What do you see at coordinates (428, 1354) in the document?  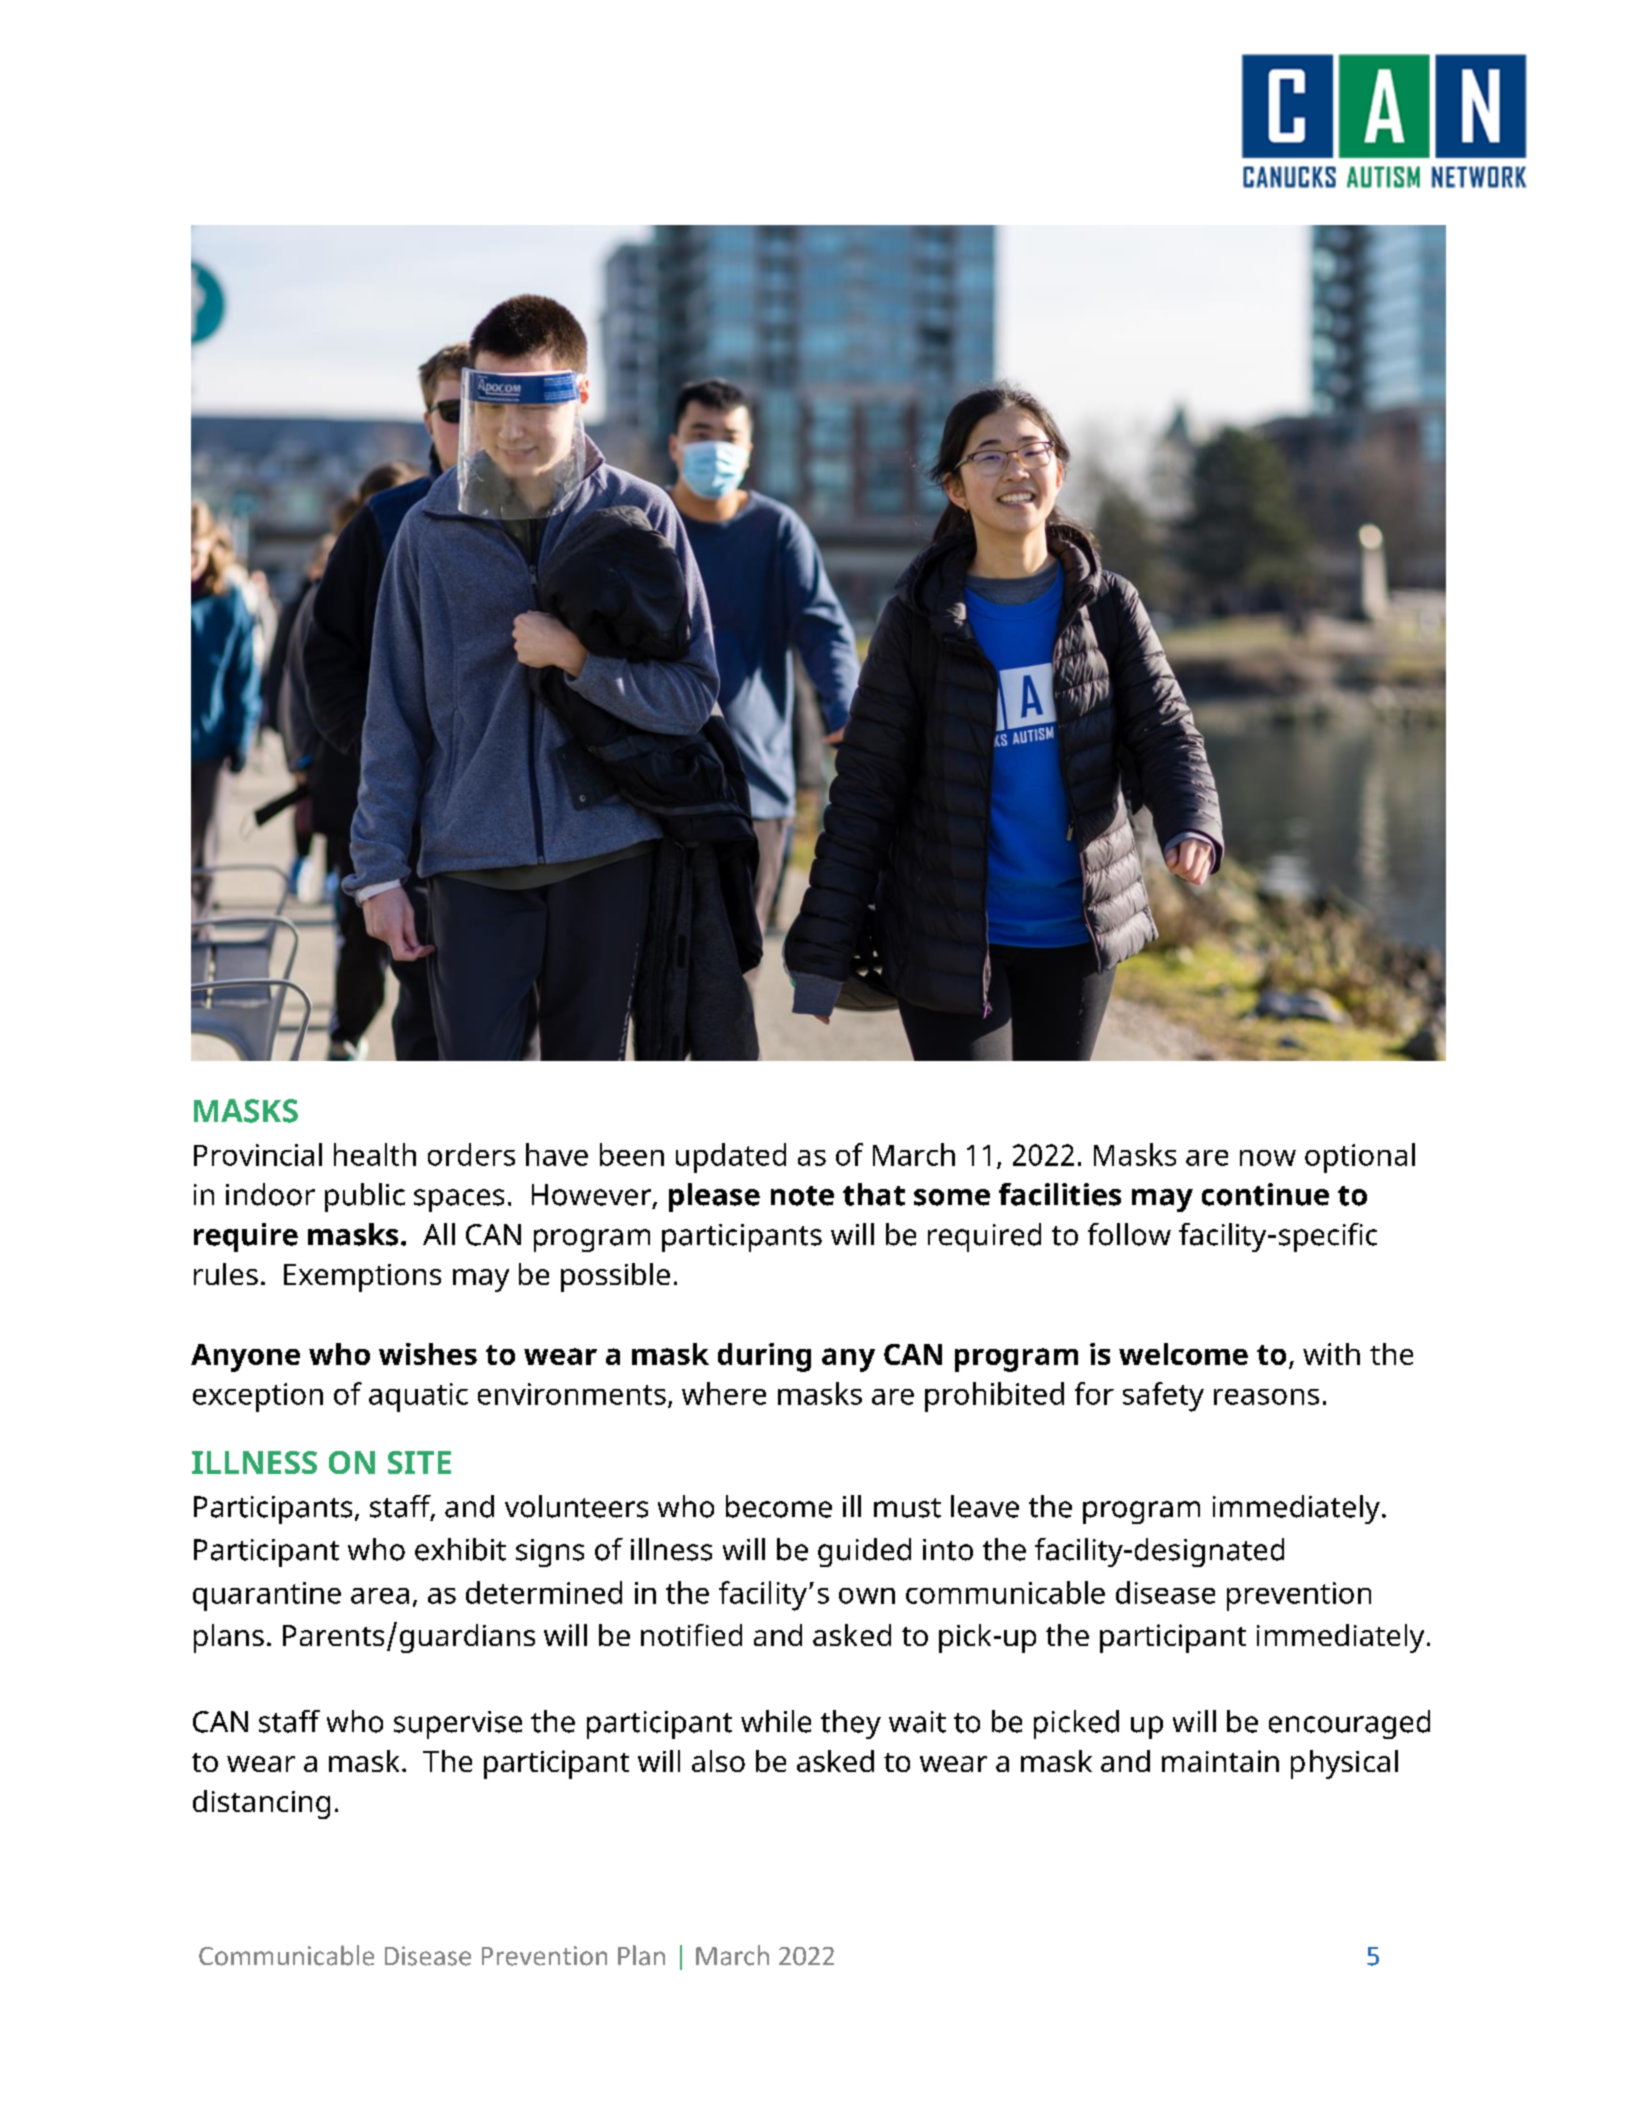 I see `wishes` at bounding box center [428, 1354].
